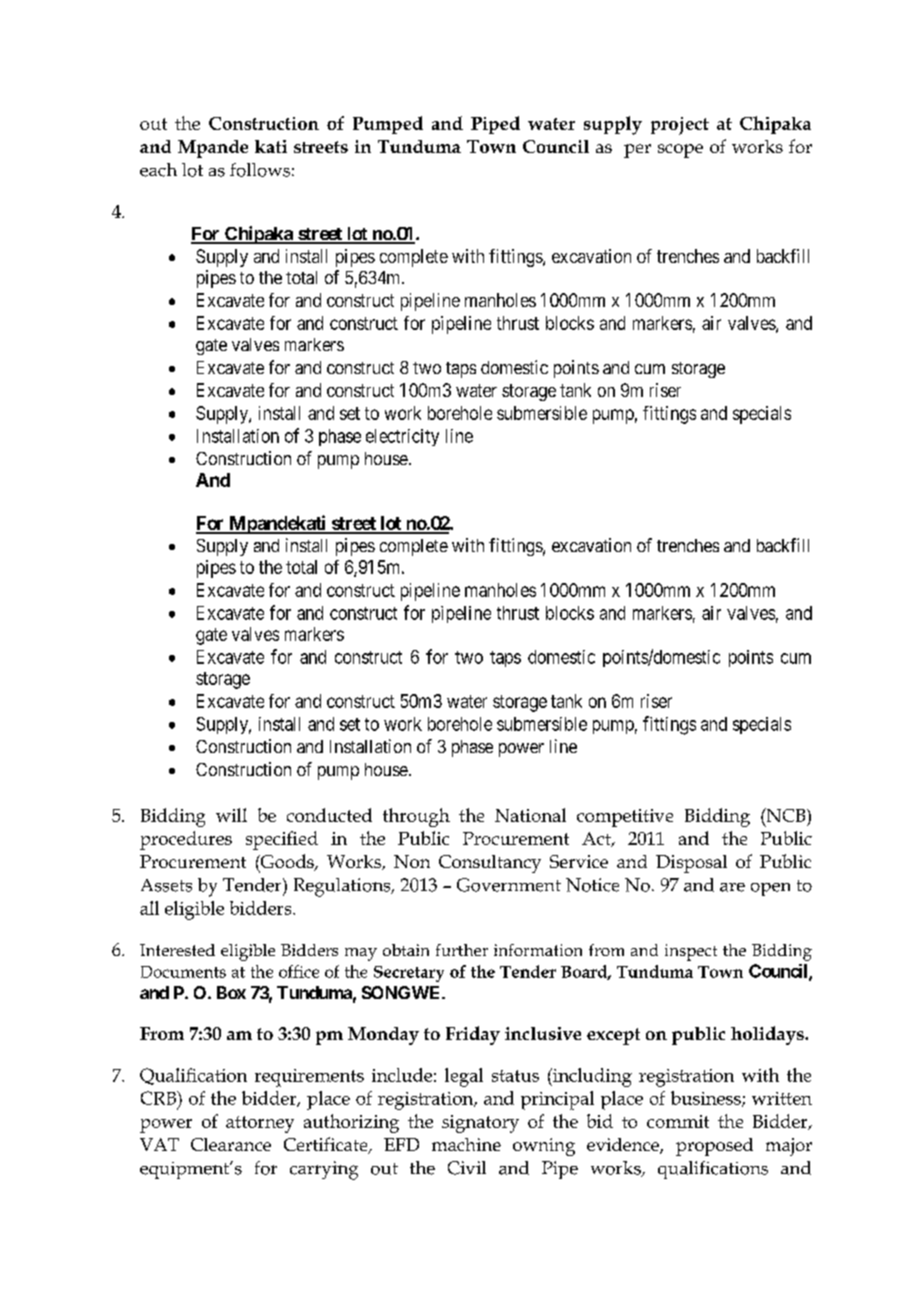 Image resolution: width=924 pixels, height=1308 pixels. I want to click on scope, so click(680, 151).
